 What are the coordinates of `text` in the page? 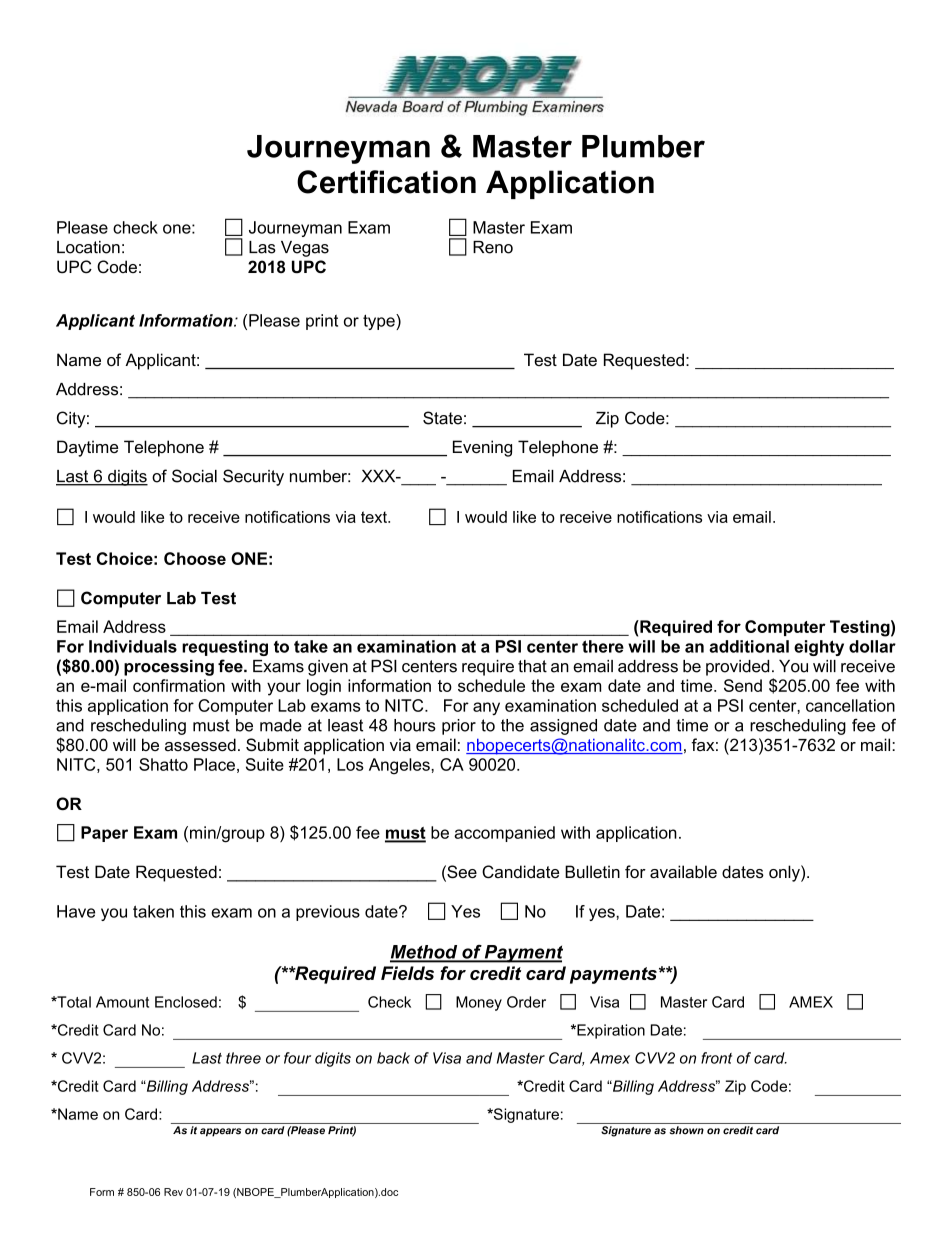 It's located at (375, 517).
